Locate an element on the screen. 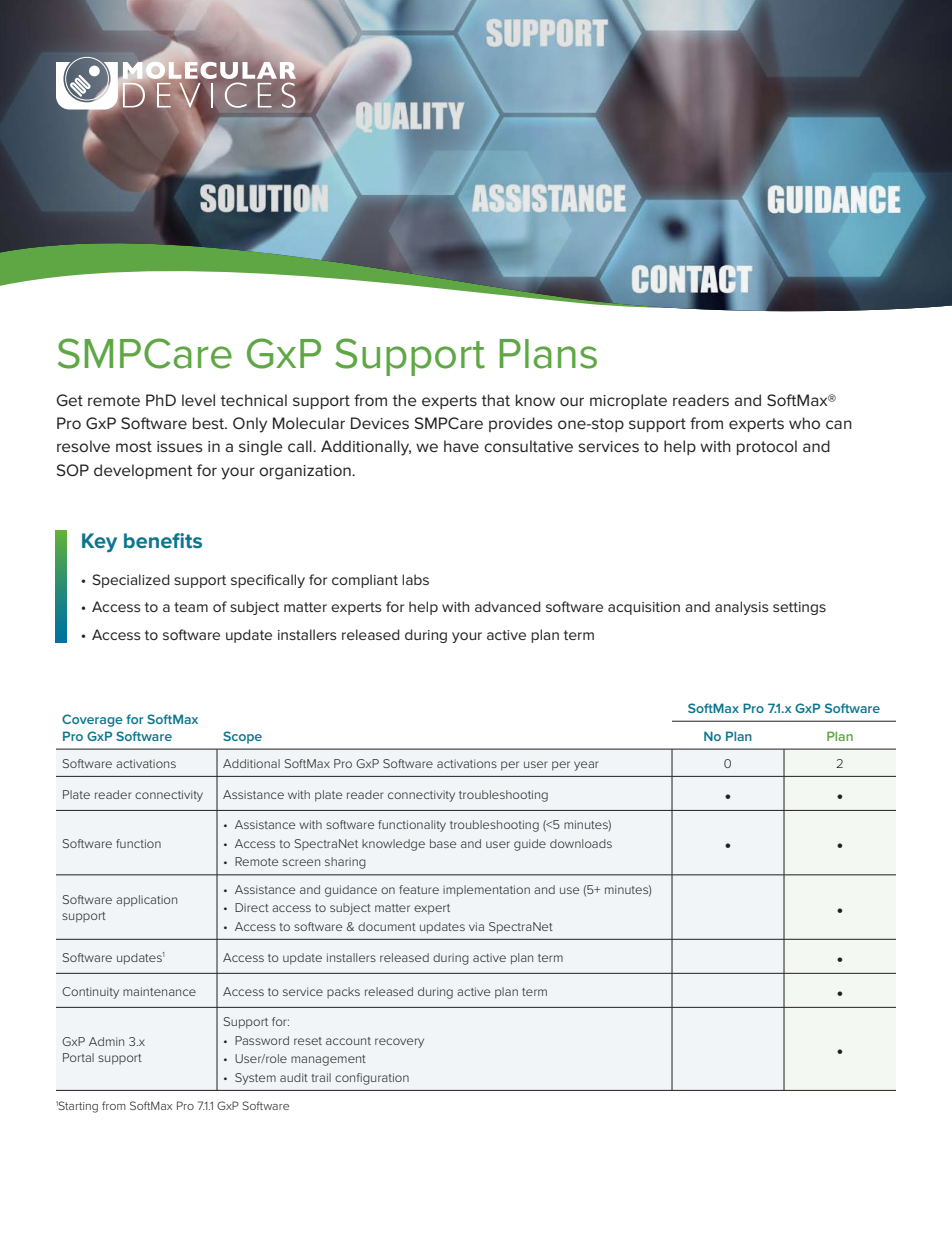  base is located at coordinates (443, 843).
